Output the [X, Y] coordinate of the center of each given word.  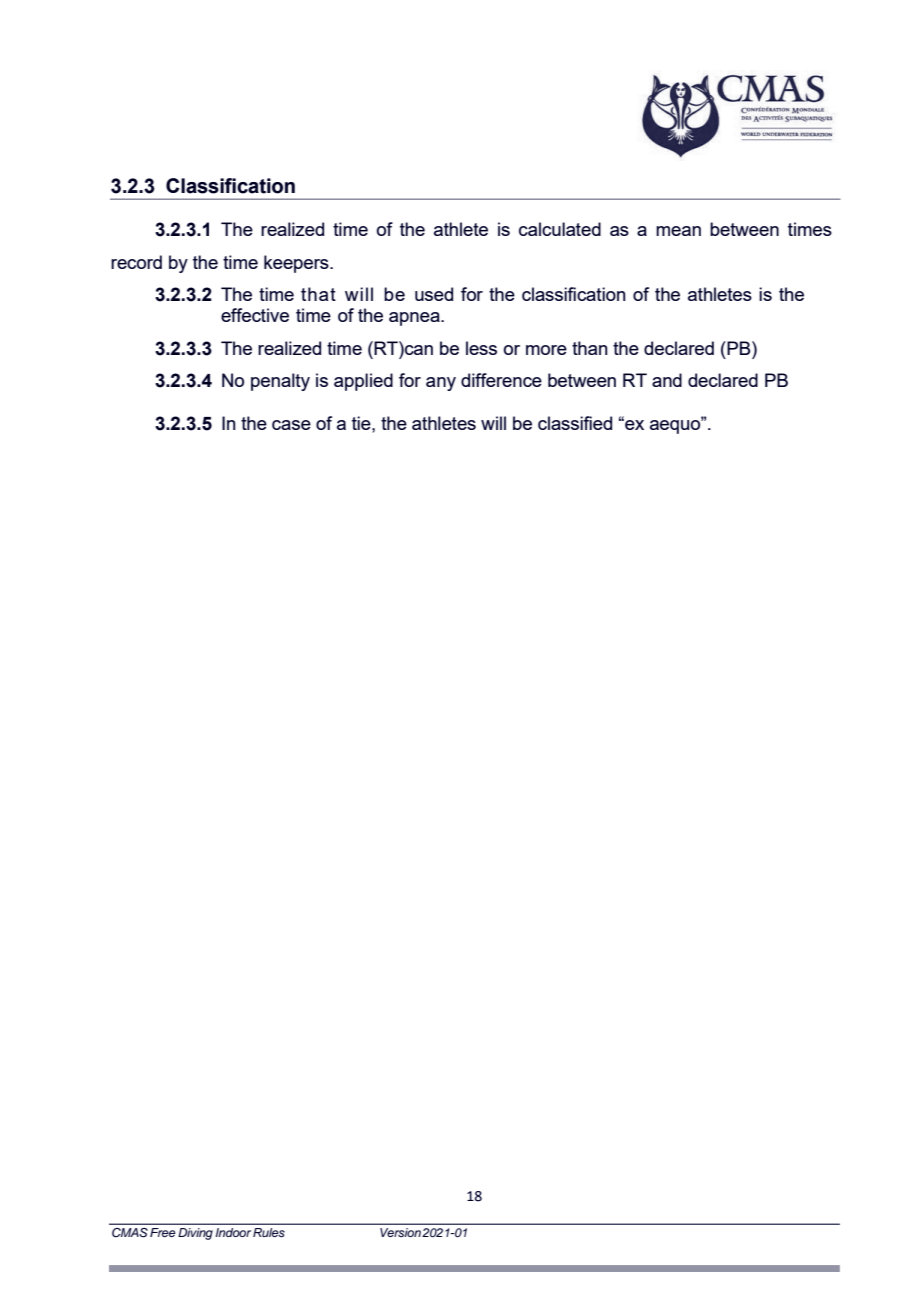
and [667, 380]
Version [400, 1232]
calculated [560, 229]
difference [501, 380]
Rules [269, 1233]
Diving [195, 1234]
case [291, 425]
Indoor [233, 1232]
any [441, 384]
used [434, 294]
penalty [280, 382]
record [136, 262]
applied [363, 382]
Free [163, 1232]
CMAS [129, 1232]
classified [575, 423]
